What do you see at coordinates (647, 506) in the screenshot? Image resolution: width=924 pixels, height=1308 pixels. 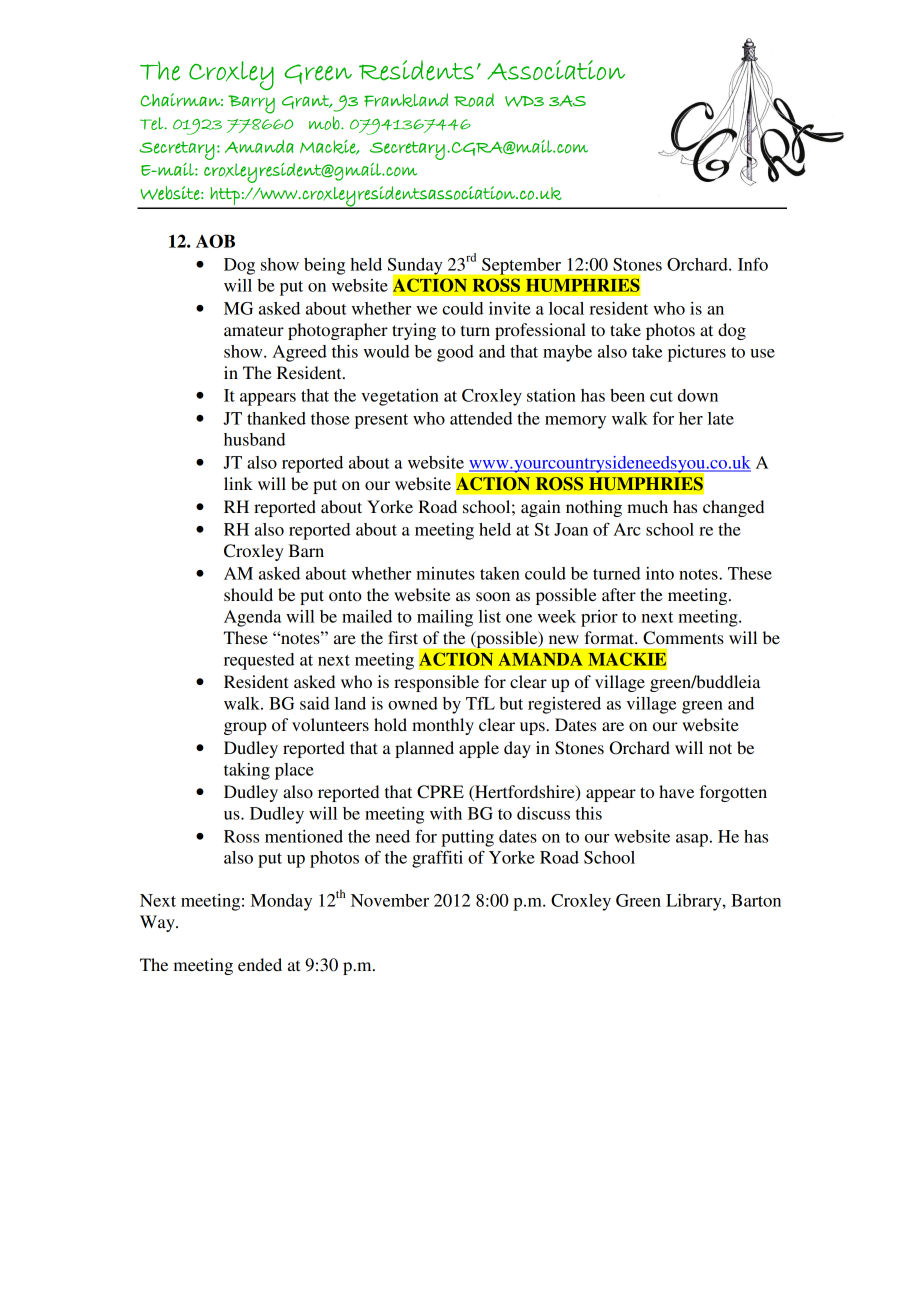 I see `much` at bounding box center [647, 506].
